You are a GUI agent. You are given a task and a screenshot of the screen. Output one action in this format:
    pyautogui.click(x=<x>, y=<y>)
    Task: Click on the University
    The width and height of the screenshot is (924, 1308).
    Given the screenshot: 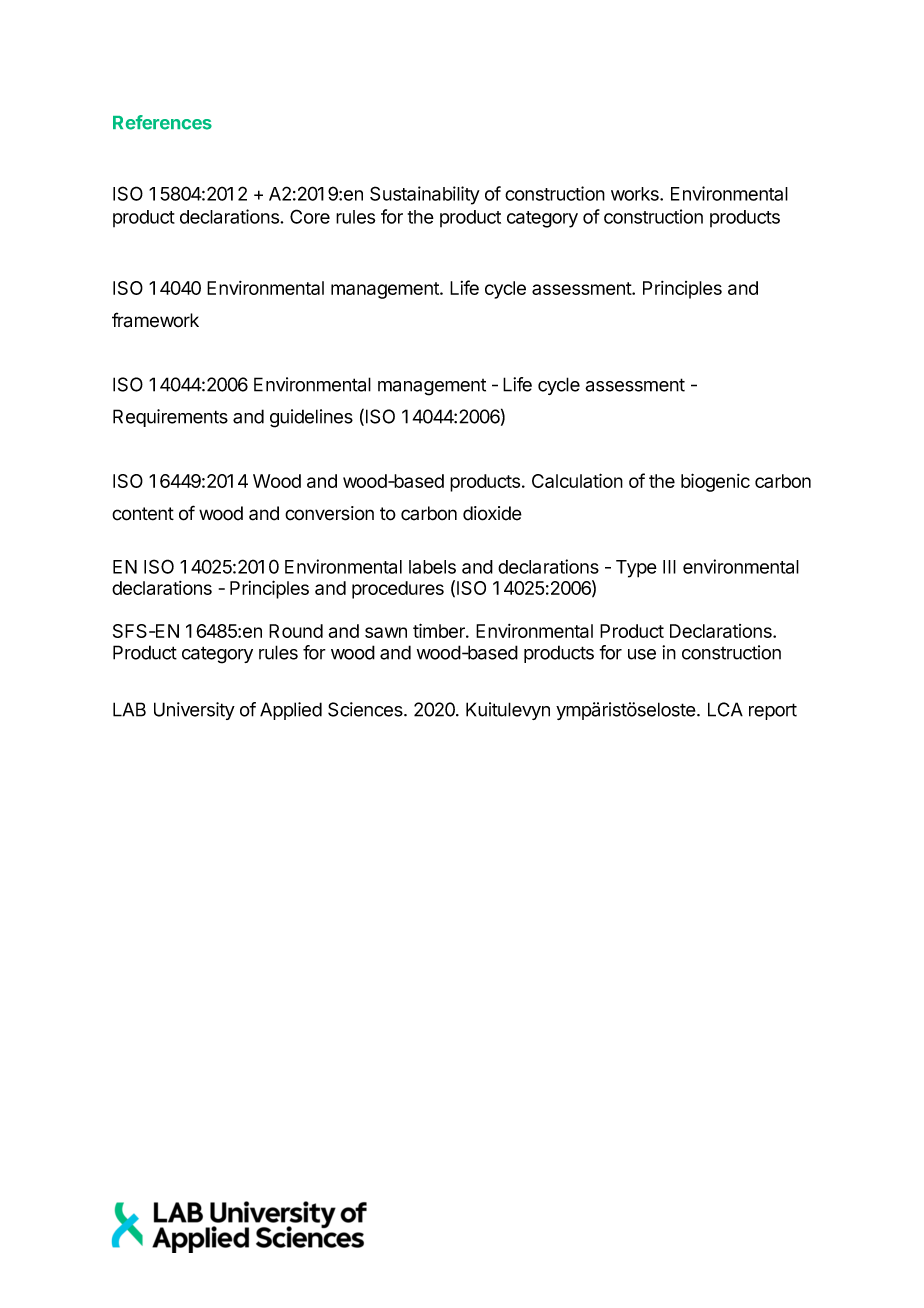 What is the action you would take?
    pyautogui.click(x=194, y=711)
